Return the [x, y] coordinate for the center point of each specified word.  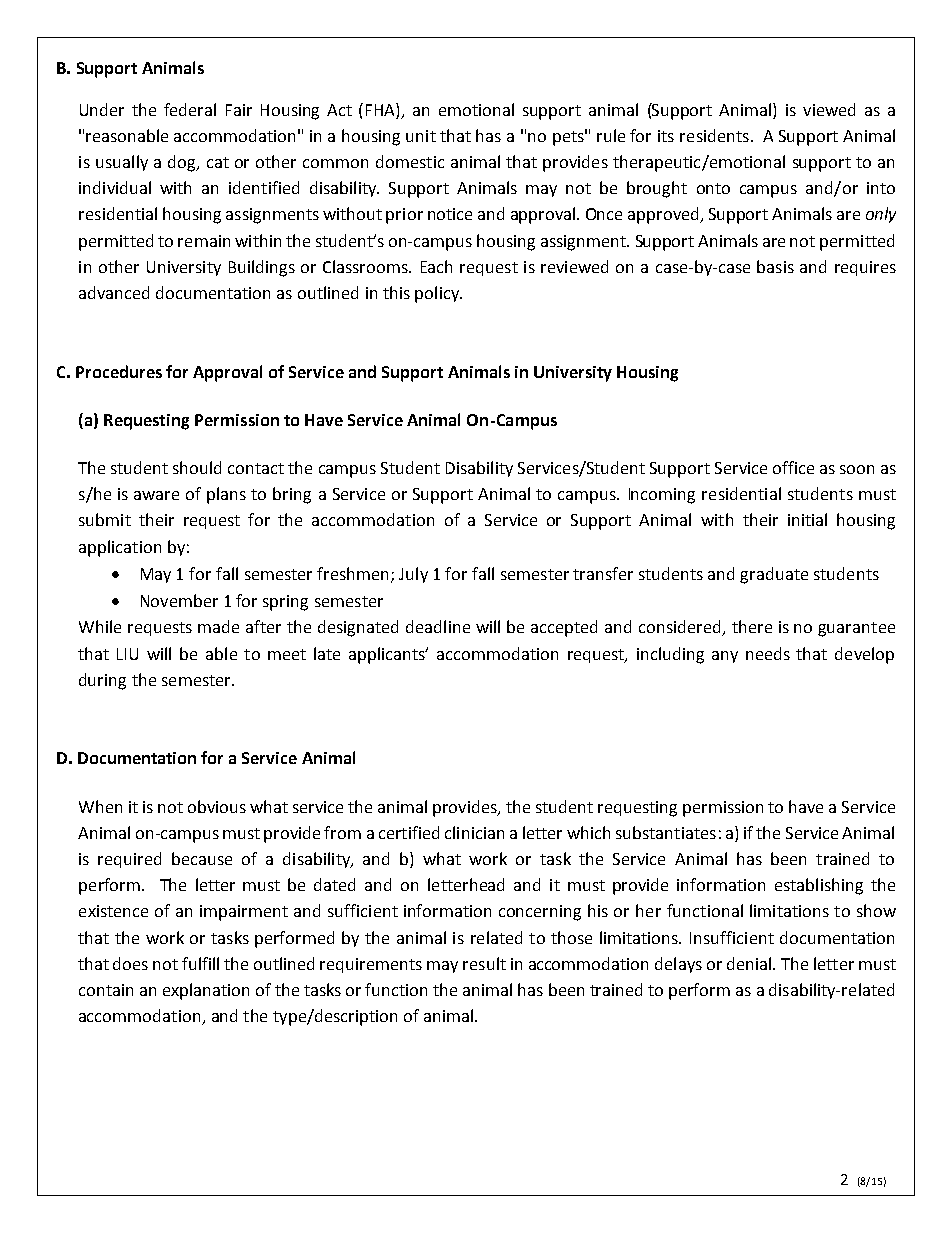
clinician [474, 832]
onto [713, 188]
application [120, 548]
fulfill [200, 963]
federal [190, 109]
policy [438, 294]
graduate [774, 575]
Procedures [119, 371]
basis [775, 266]
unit [421, 136]
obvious [217, 806]
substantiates [666, 832]
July [413, 575]
